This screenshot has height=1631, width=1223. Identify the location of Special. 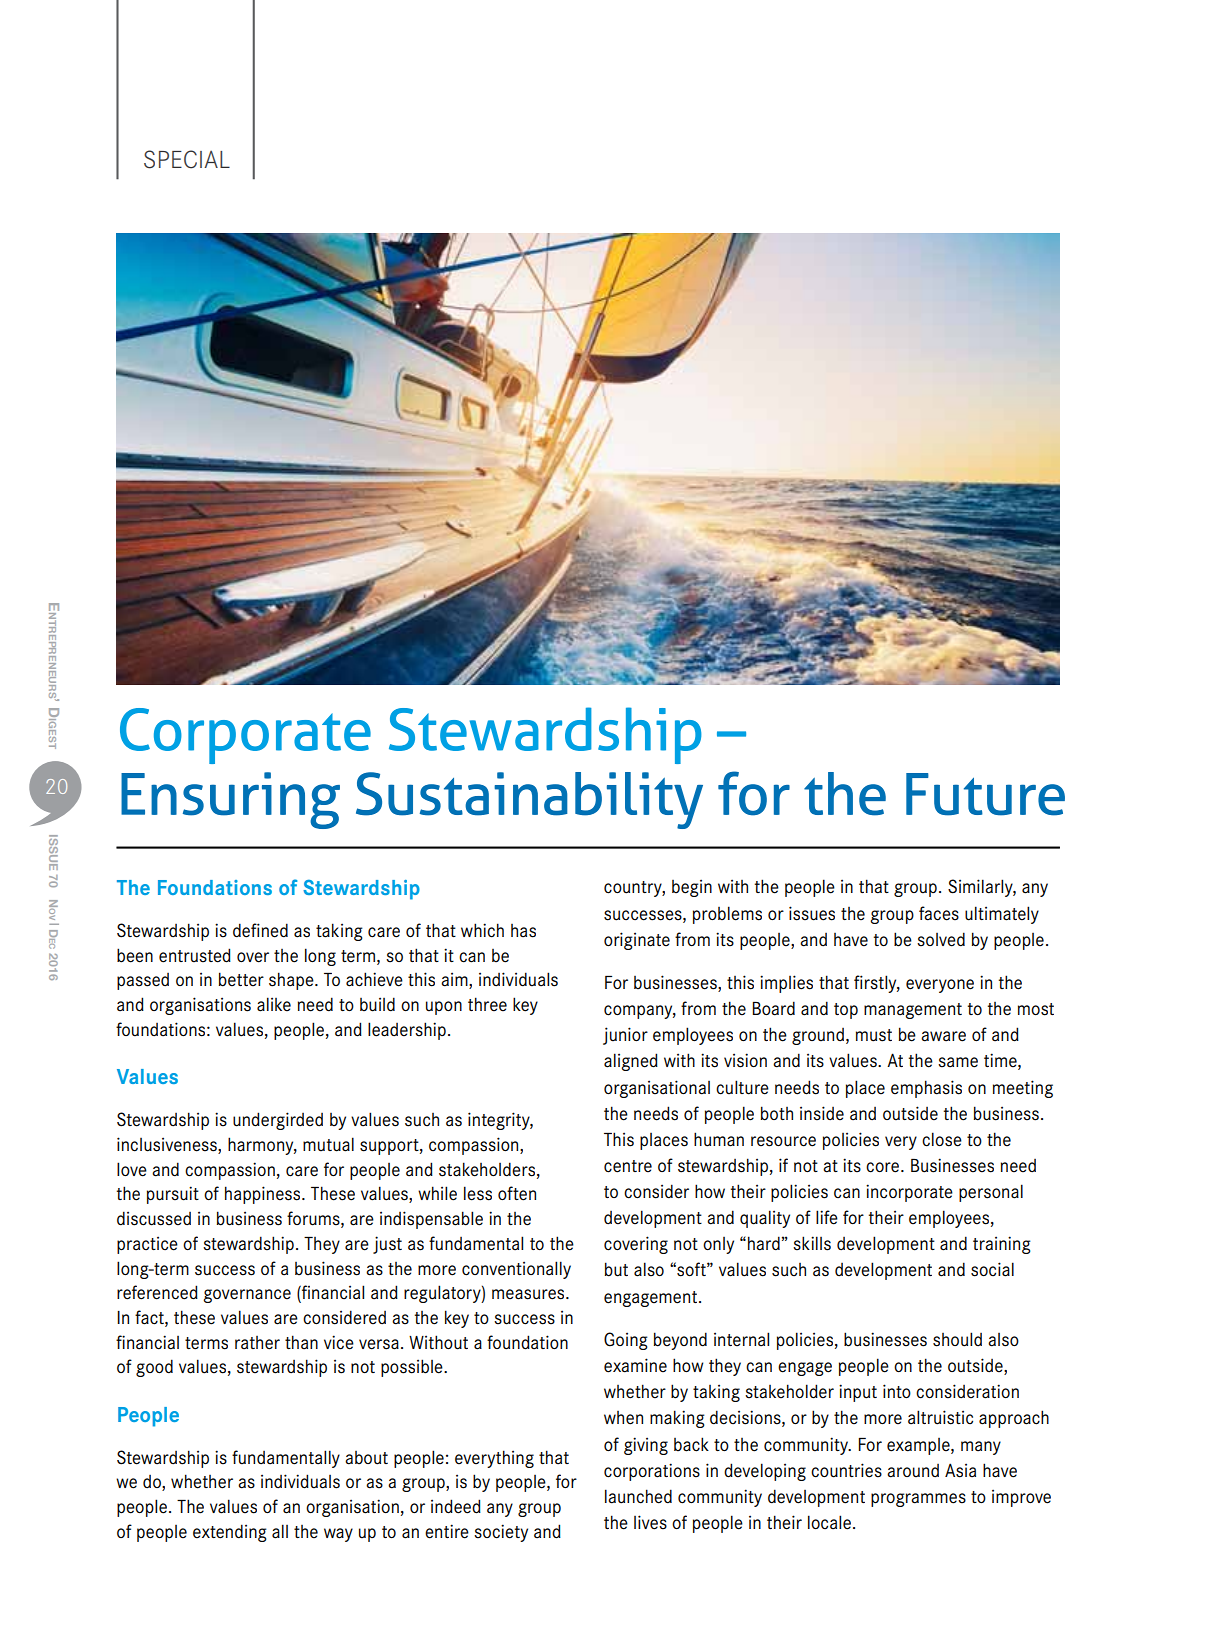
(187, 159).
